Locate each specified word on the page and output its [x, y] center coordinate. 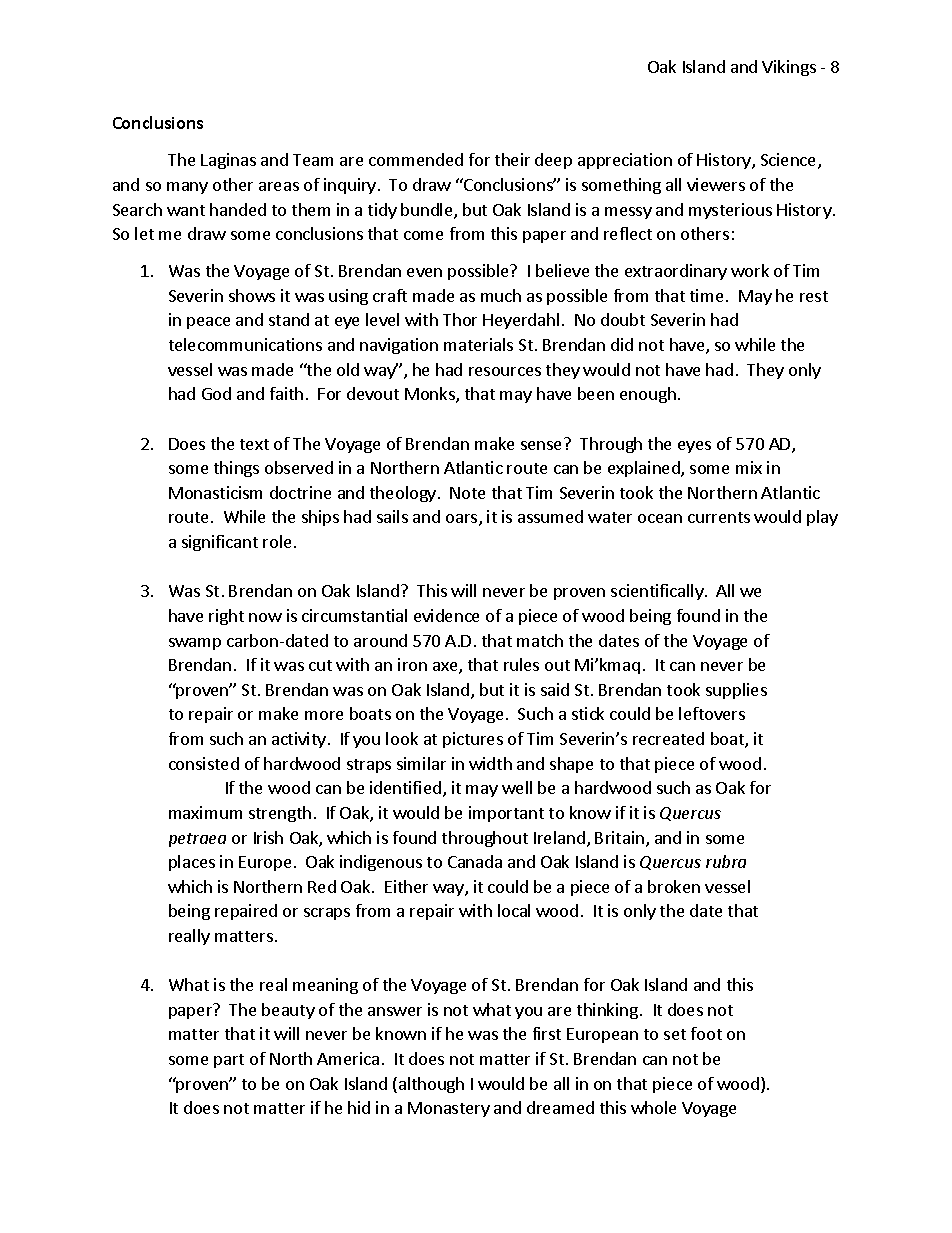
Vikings [789, 68]
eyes [694, 447]
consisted [204, 763]
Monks [431, 395]
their [512, 159]
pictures [473, 740]
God [216, 393]
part [229, 1061]
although [430, 1085]
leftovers [712, 713]
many [187, 188]
